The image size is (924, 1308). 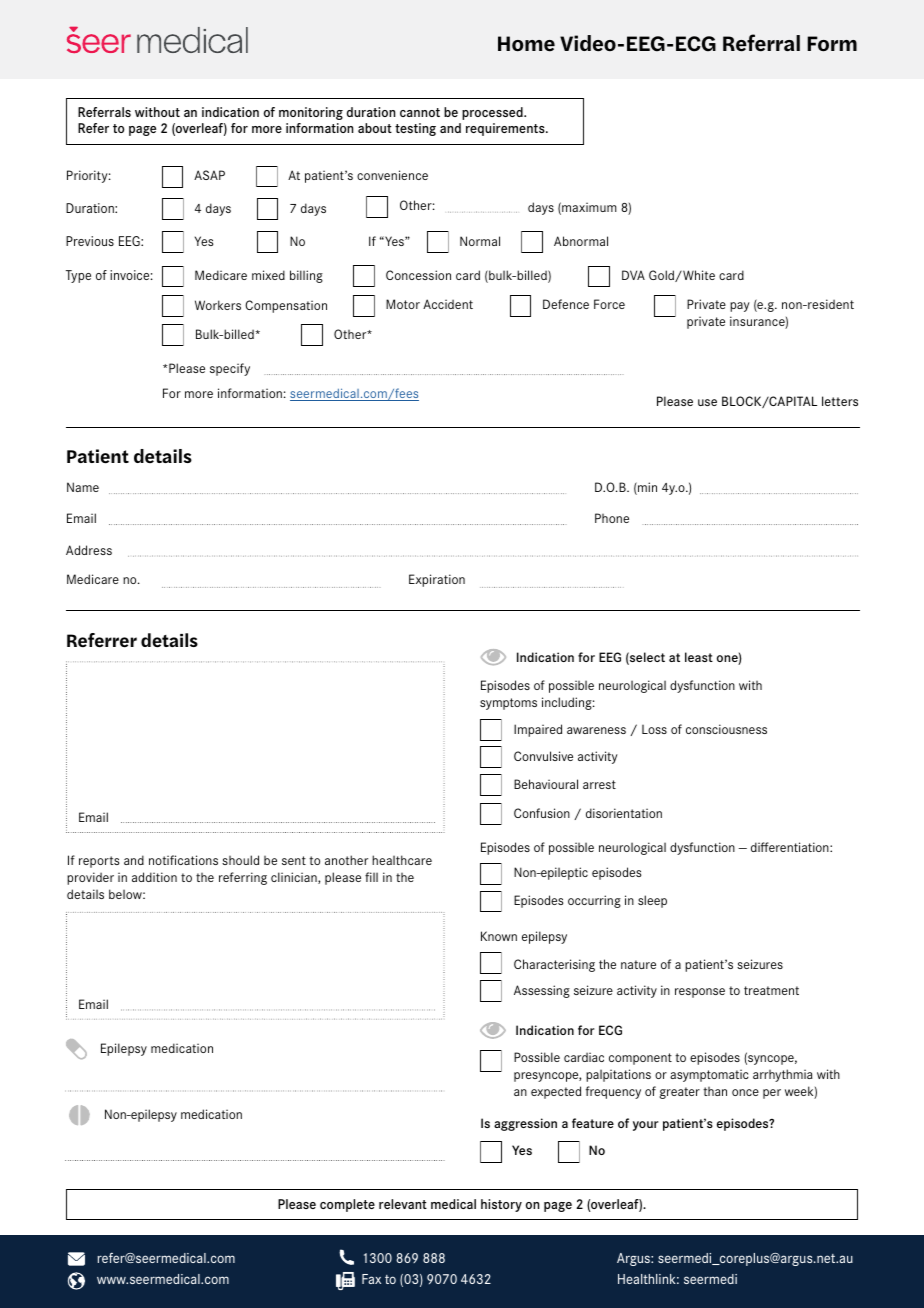 What do you see at coordinates (771, 990) in the screenshot?
I see `treatment` at bounding box center [771, 990].
